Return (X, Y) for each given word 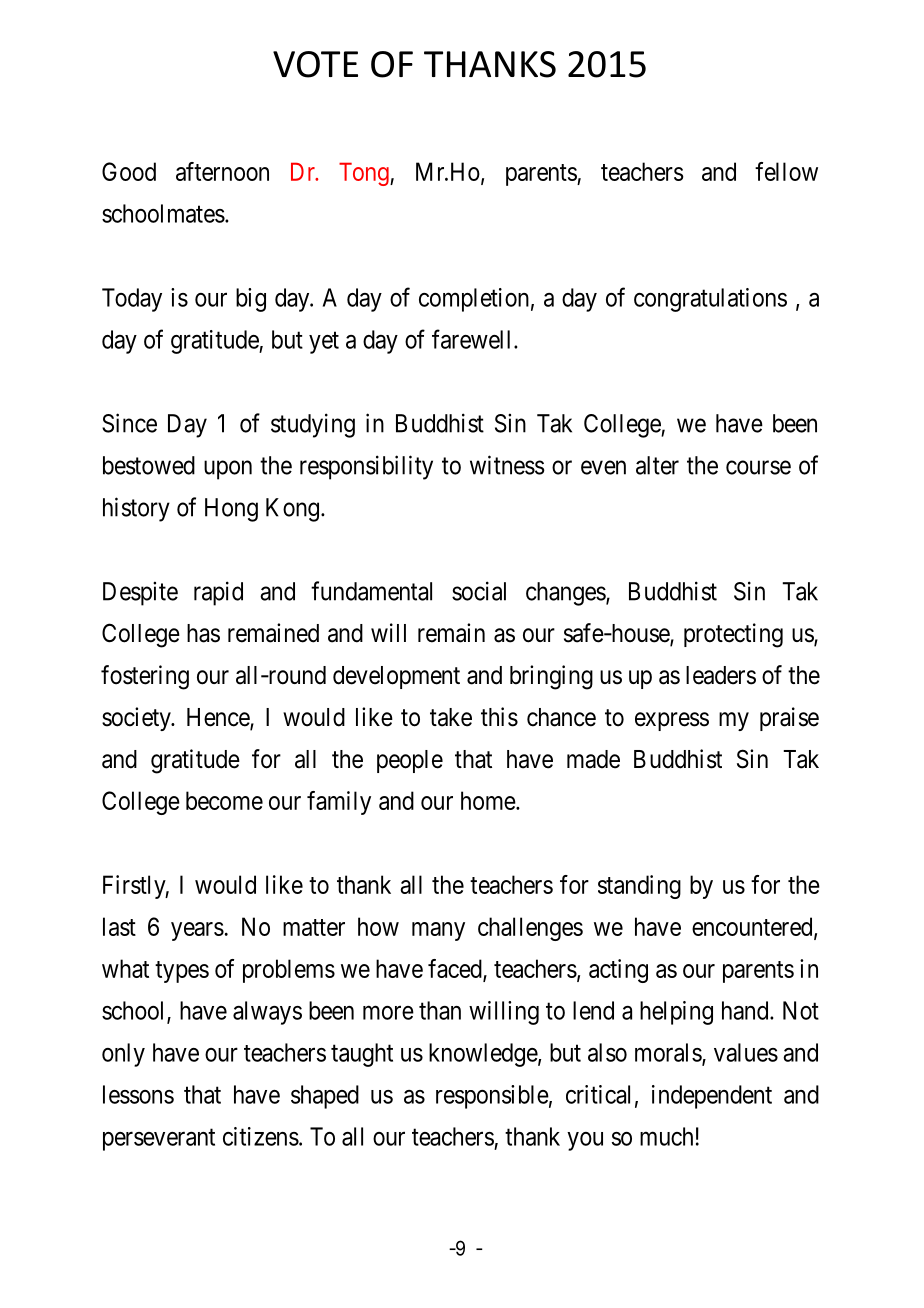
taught (362, 1055)
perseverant (159, 1140)
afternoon (222, 171)
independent (712, 1097)
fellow (786, 171)
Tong (365, 174)
